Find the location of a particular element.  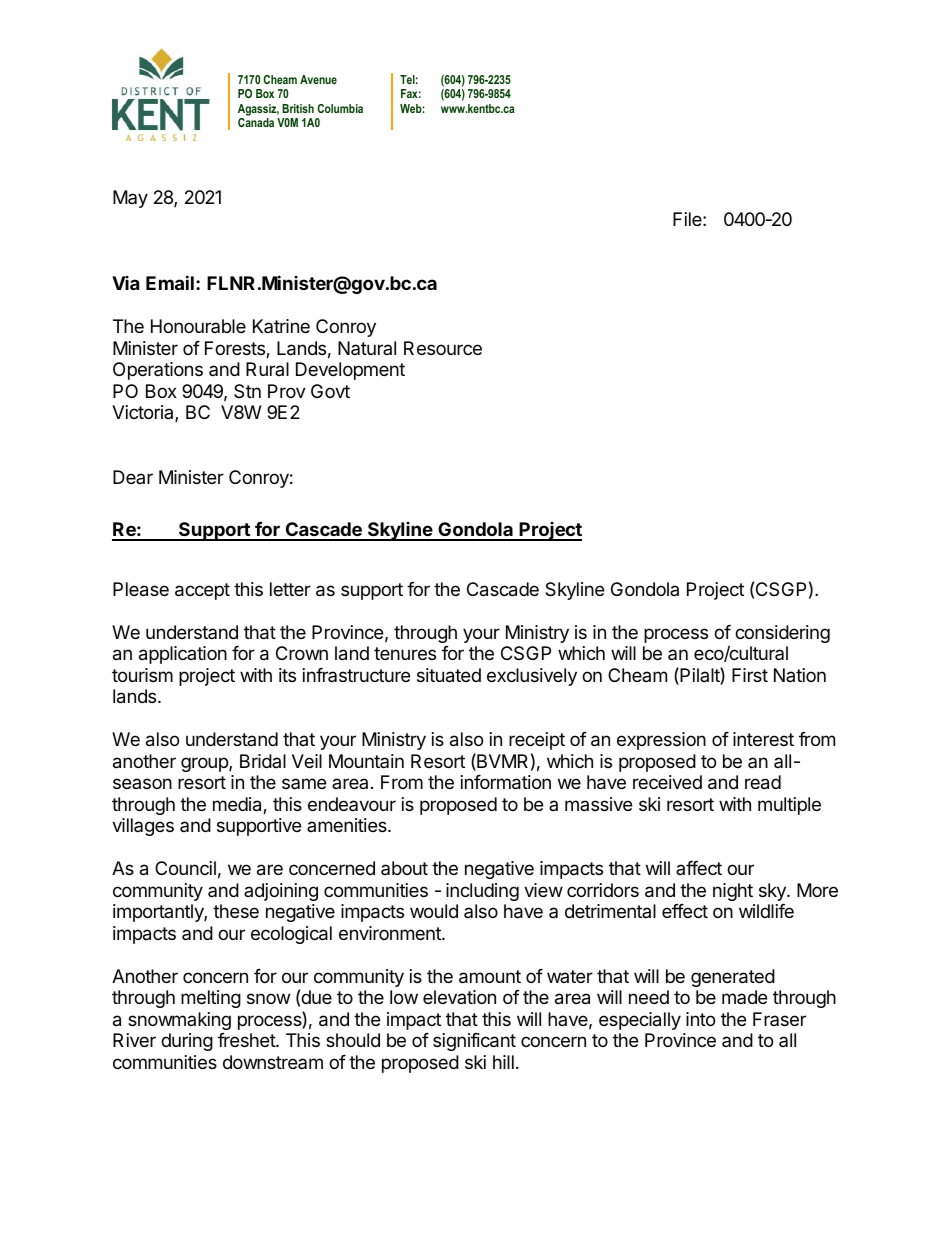

Avenue is located at coordinates (318, 79).
